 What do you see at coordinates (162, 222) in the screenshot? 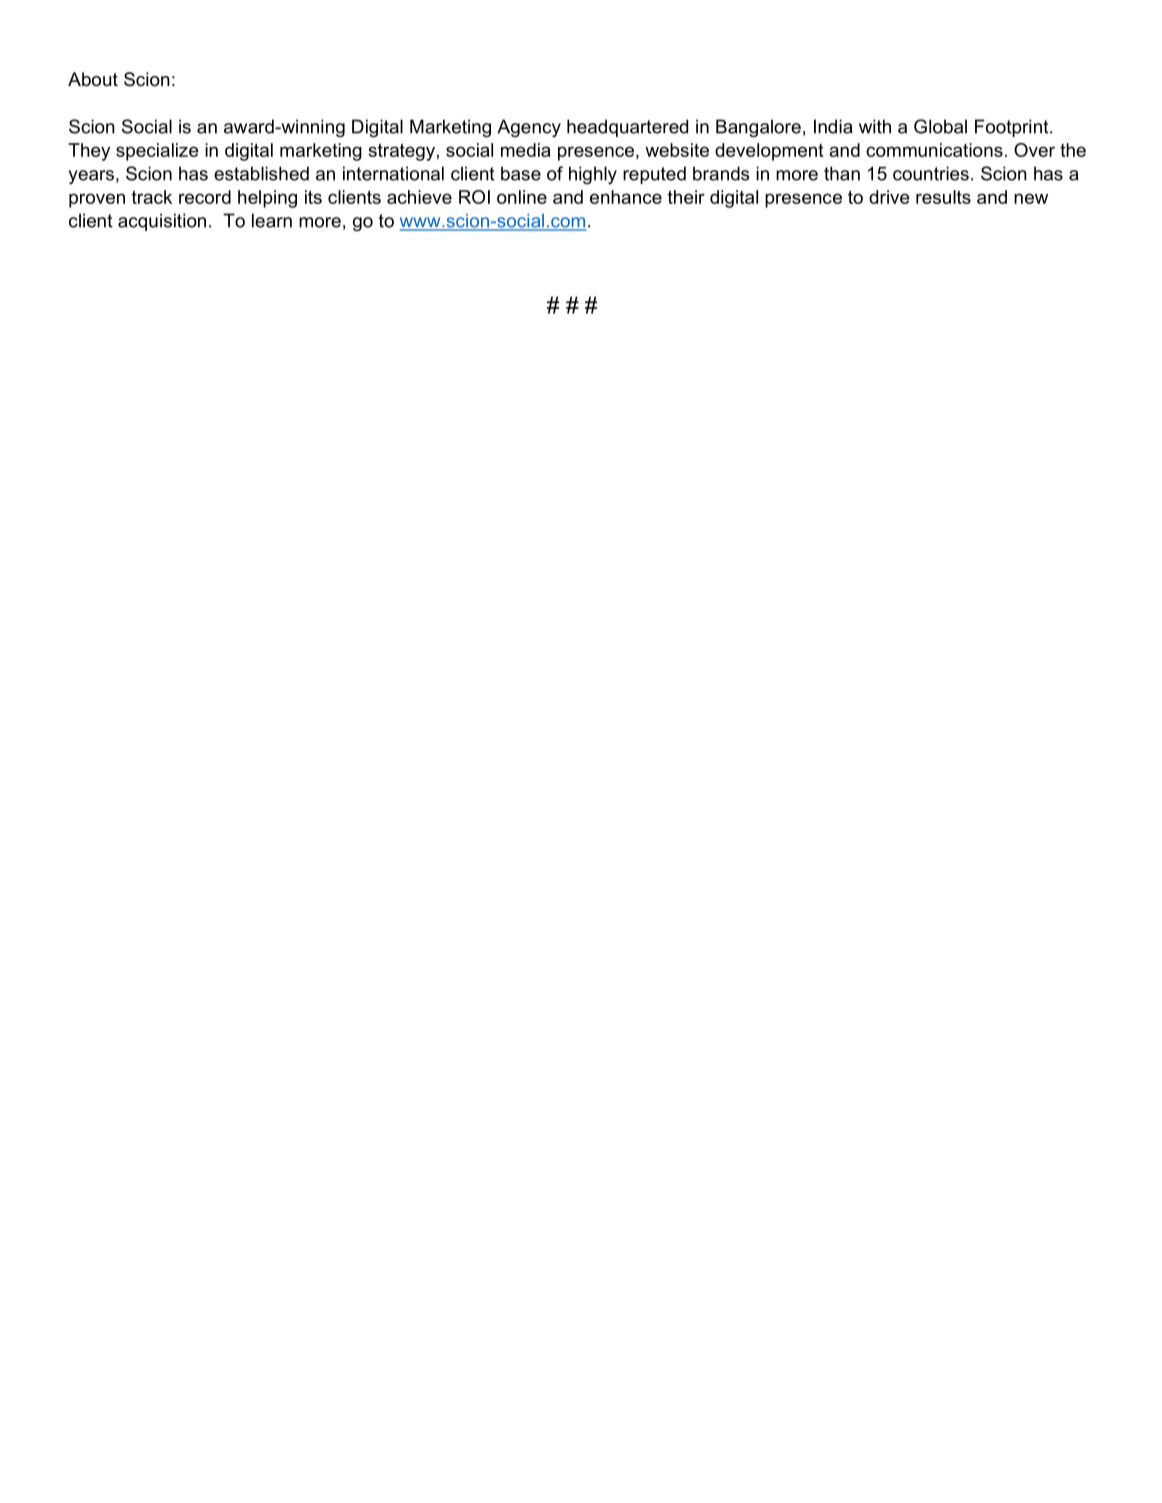
I see `acquisition` at bounding box center [162, 222].
